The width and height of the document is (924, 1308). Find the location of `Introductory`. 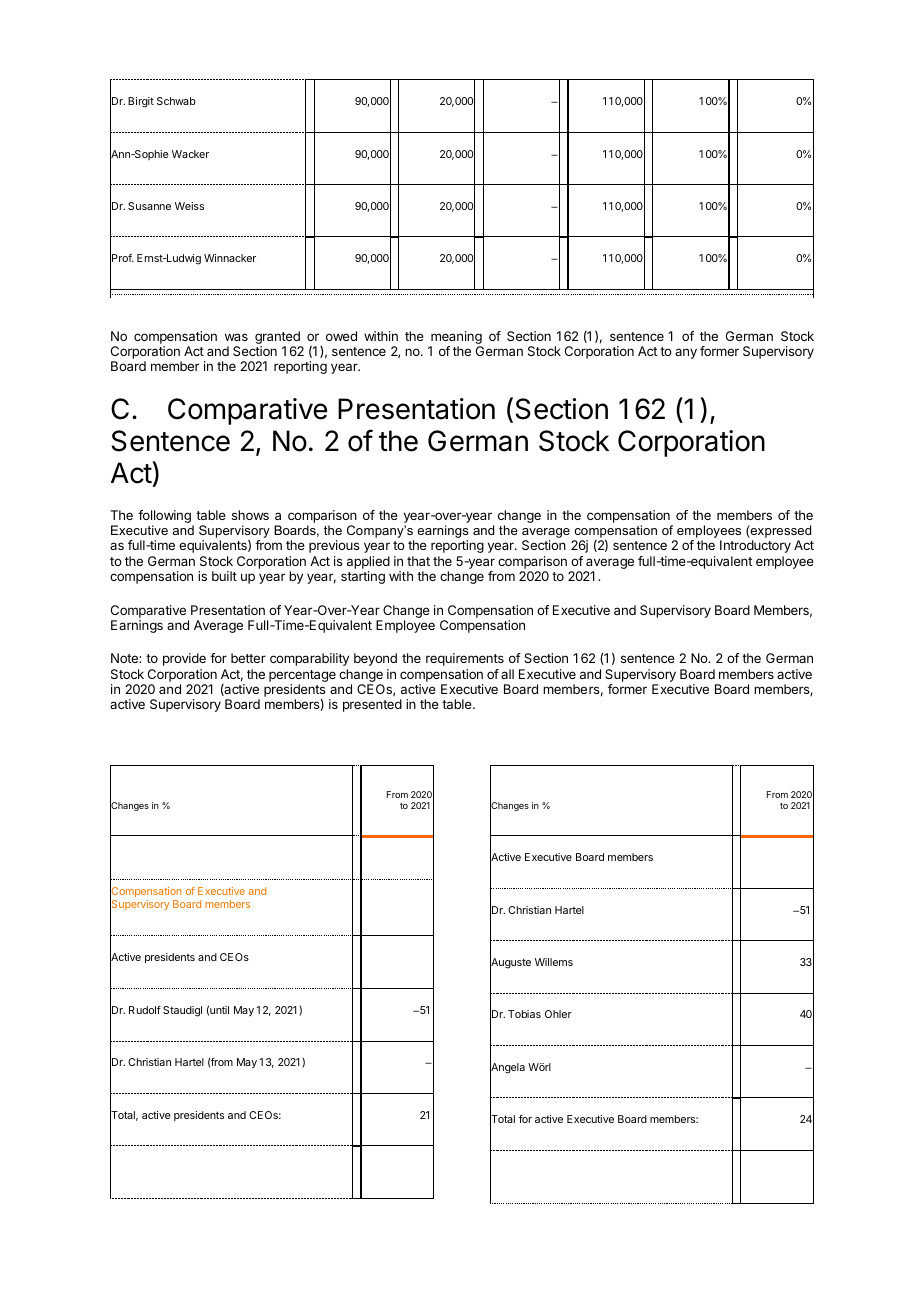

Introductory is located at coordinates (755, 546).
